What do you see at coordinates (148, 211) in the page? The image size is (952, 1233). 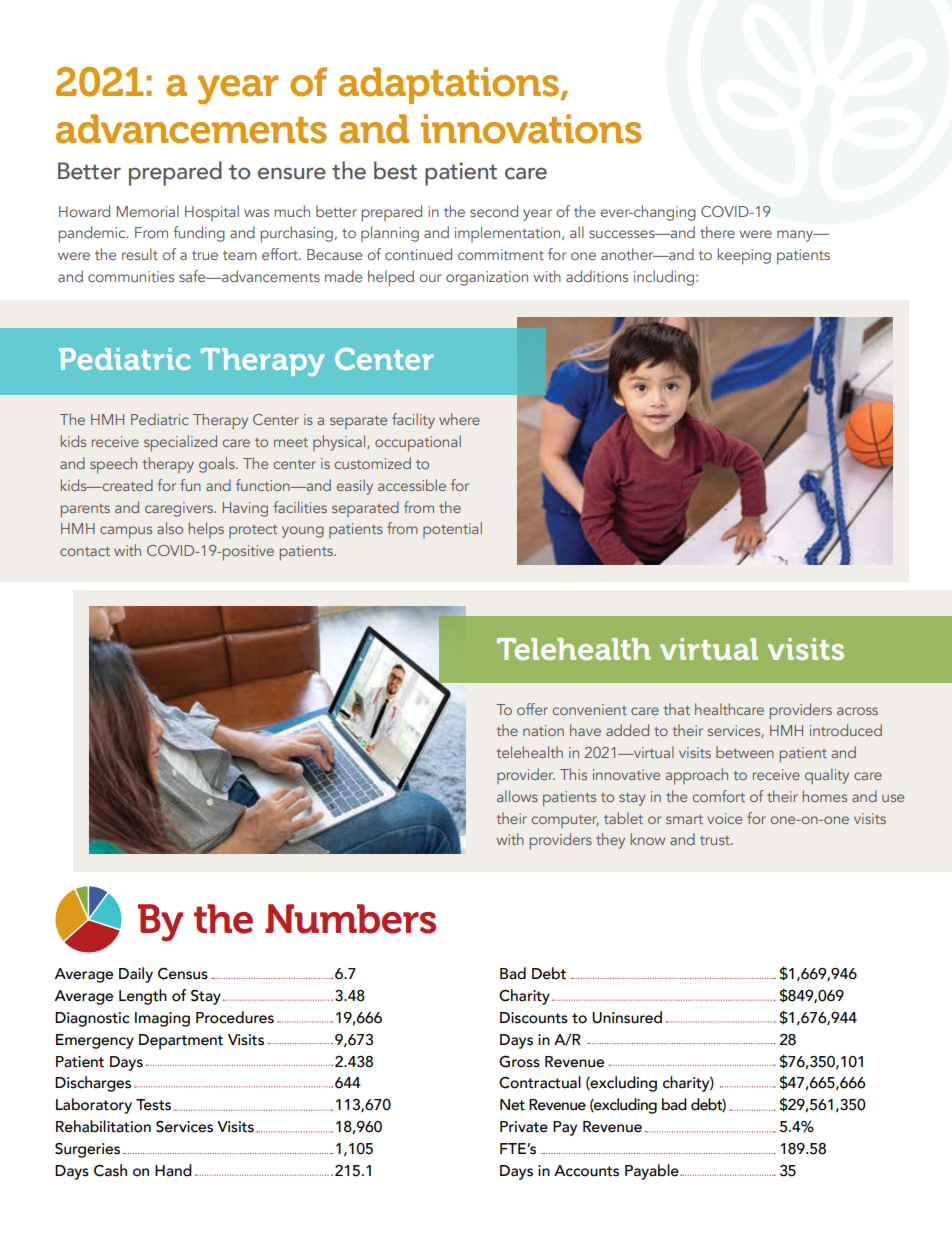 I see `Memorial` at bounding box center [148, 211].
